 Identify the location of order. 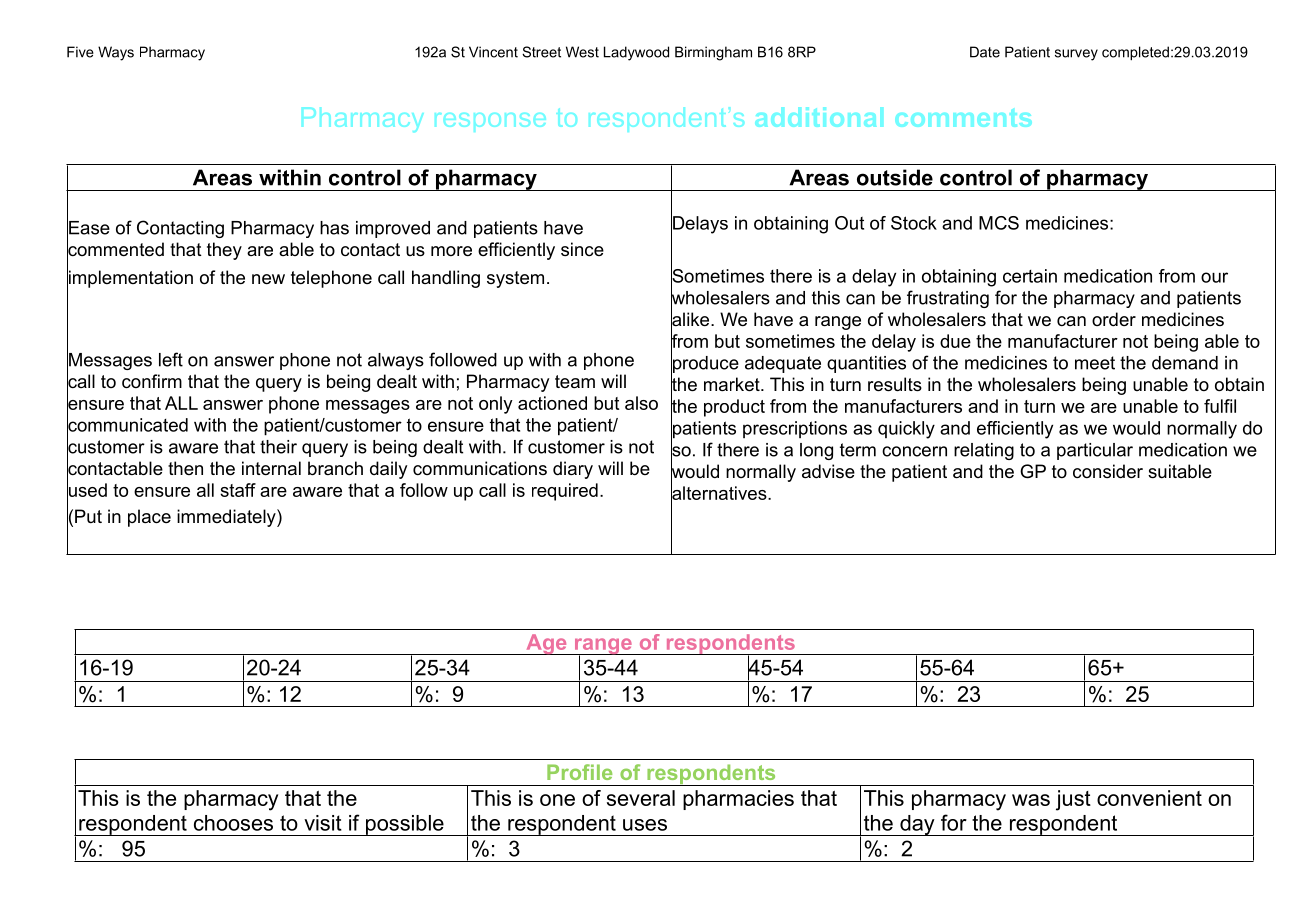
(1114, 319).
